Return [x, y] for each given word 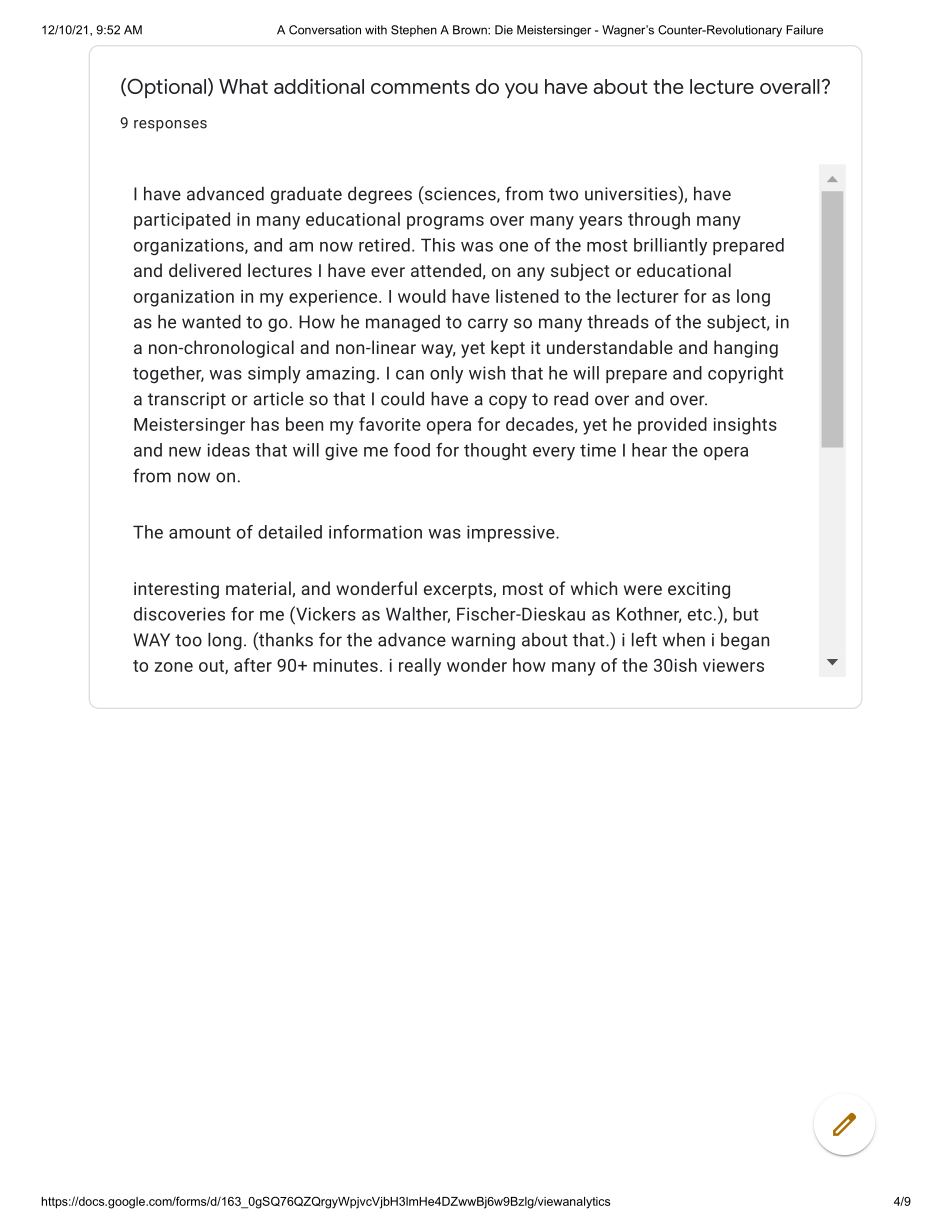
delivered [205, 270]
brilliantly [670, 247]
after [253, 665]
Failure [804, 30]
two [563, 194]
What [243, 86]
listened [527, 296]
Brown [471, 30]
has [265, 424]
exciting [699, 590]
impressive [512, 533]
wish [487, 373]
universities [632, 193]
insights [745, 426]
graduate [306, 195]
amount [200, 532]
